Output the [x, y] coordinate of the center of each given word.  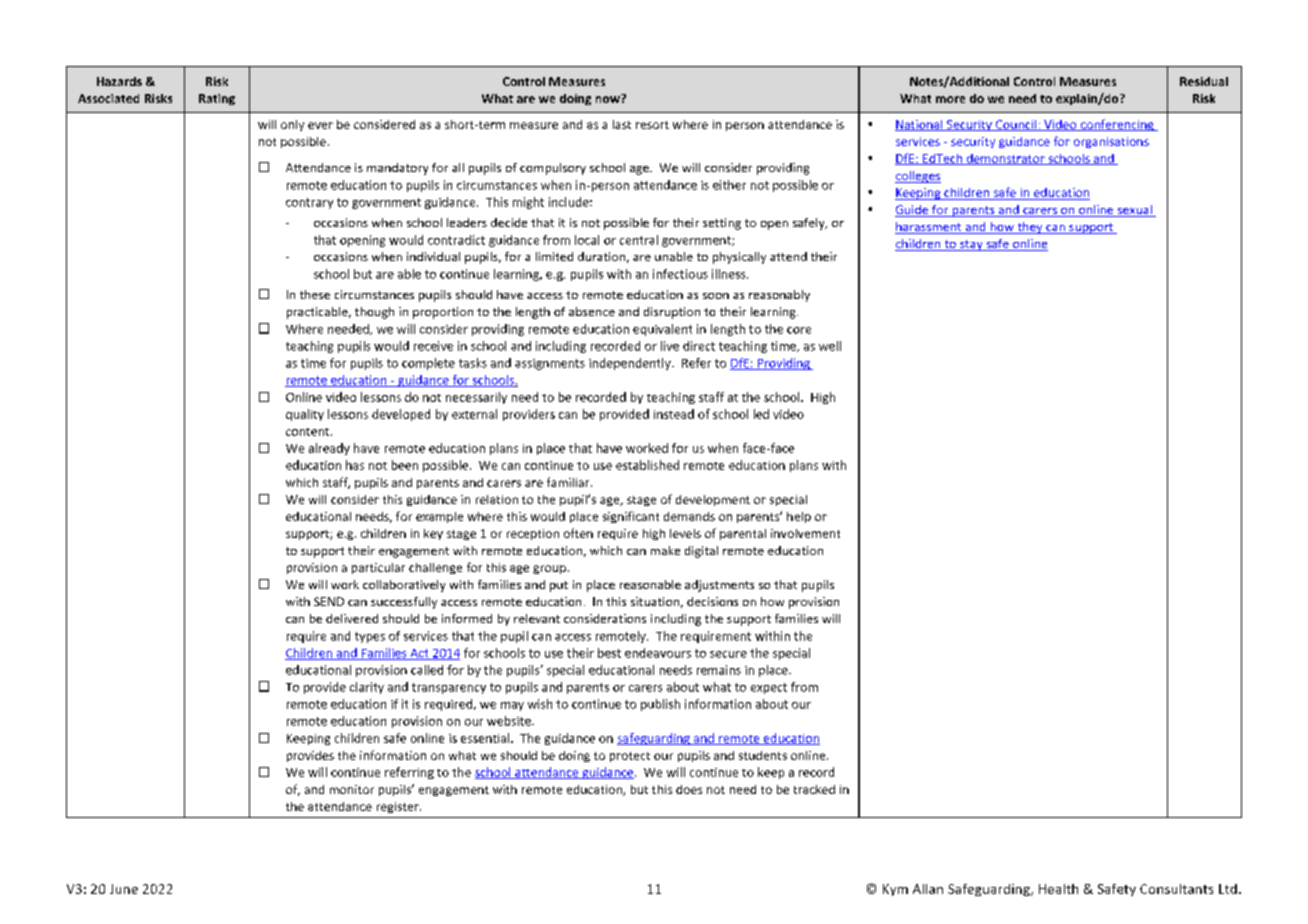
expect [769, 688]
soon [716, 296]
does [689, 789]
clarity [367, 688]
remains [719, 670]
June [124, 889]
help [799, 517]
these [315, 294]
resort [652, 125]
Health [1058, 889]
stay [971, 245]
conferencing [1117, 125]
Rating [217, 99]
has [355, 465]
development [713, 500]
